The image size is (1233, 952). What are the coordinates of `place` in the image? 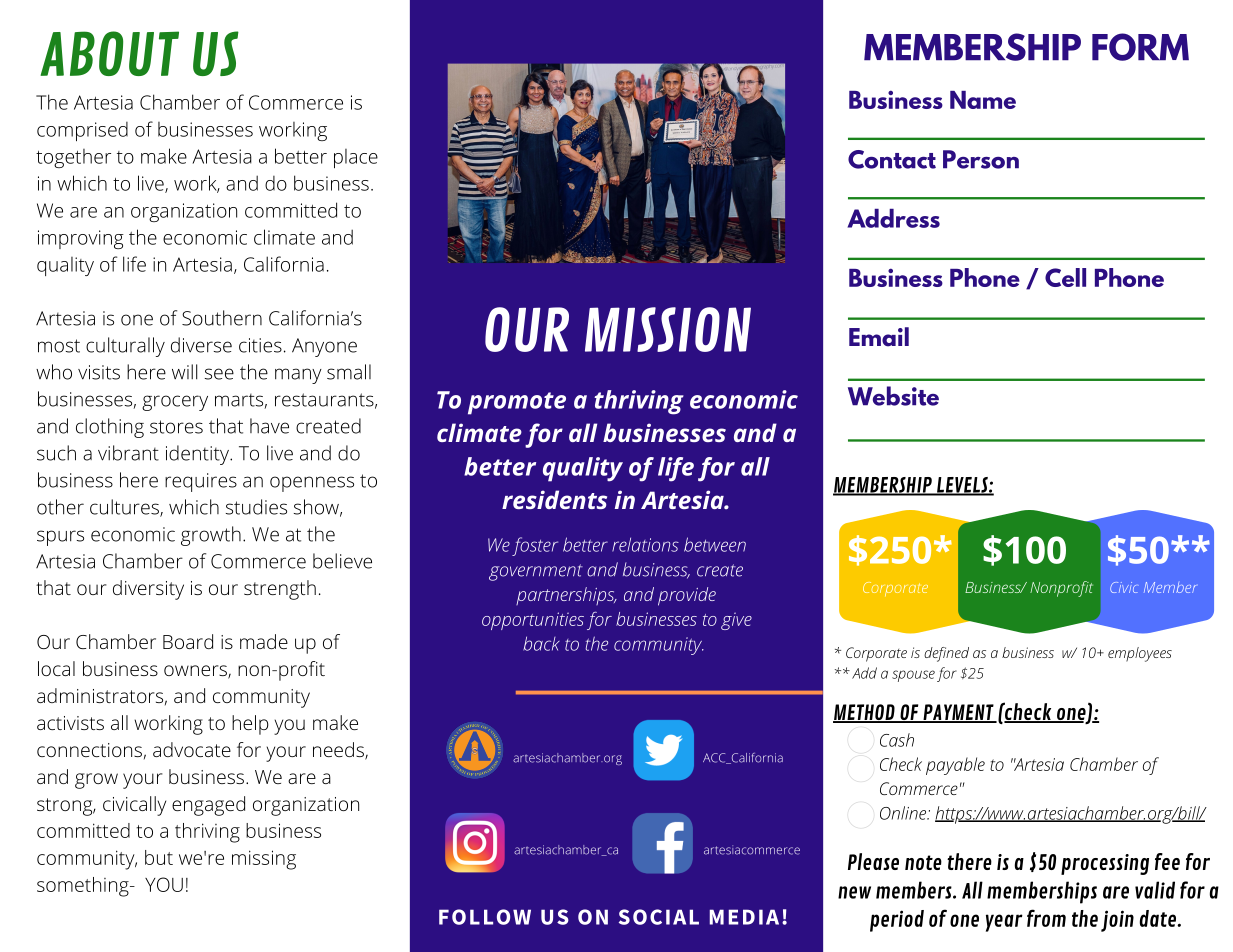 It's located at (356, 158).
